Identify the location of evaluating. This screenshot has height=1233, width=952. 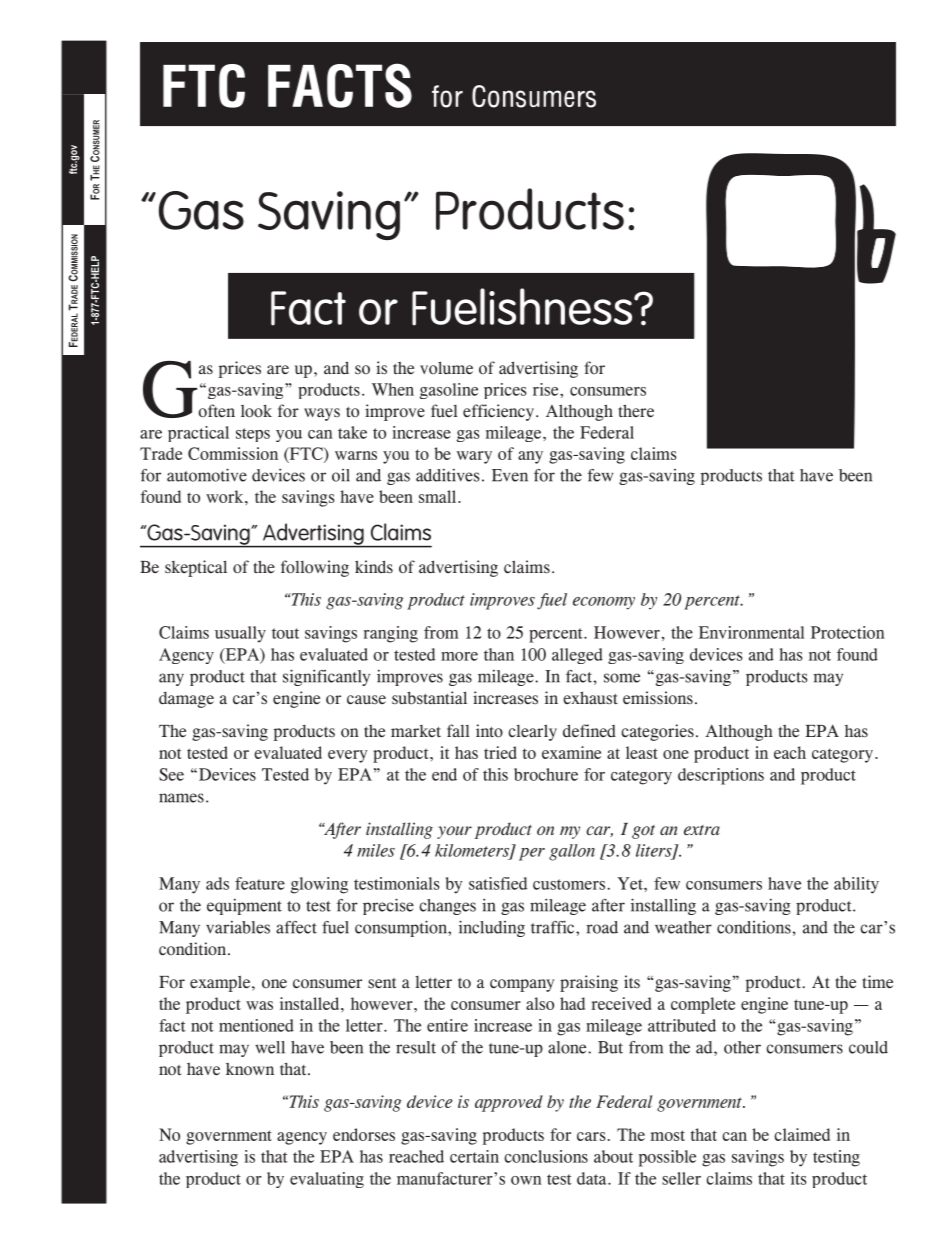
(327, 1180).
